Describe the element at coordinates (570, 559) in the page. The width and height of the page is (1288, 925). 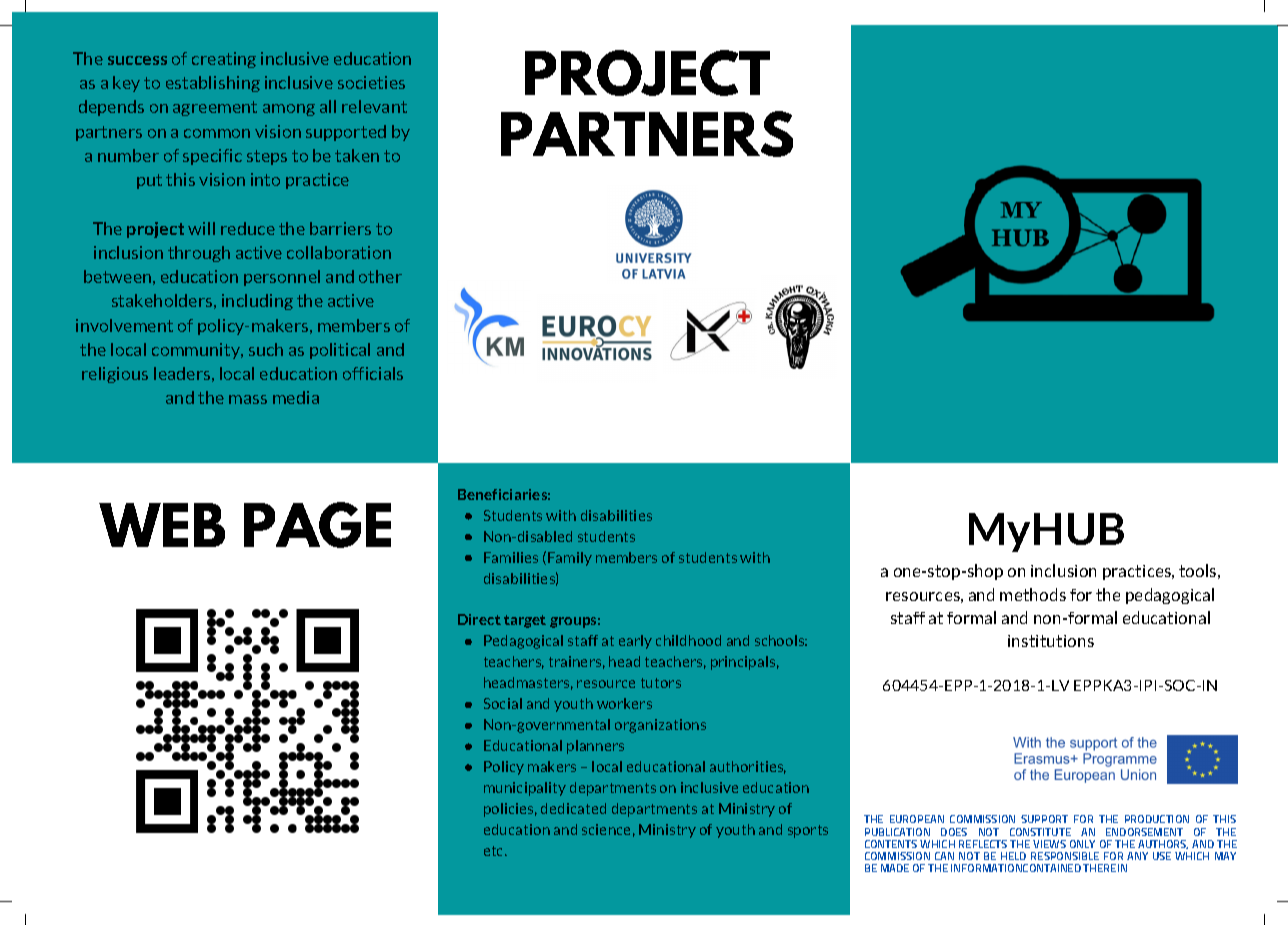
I see `Family` at that location.
